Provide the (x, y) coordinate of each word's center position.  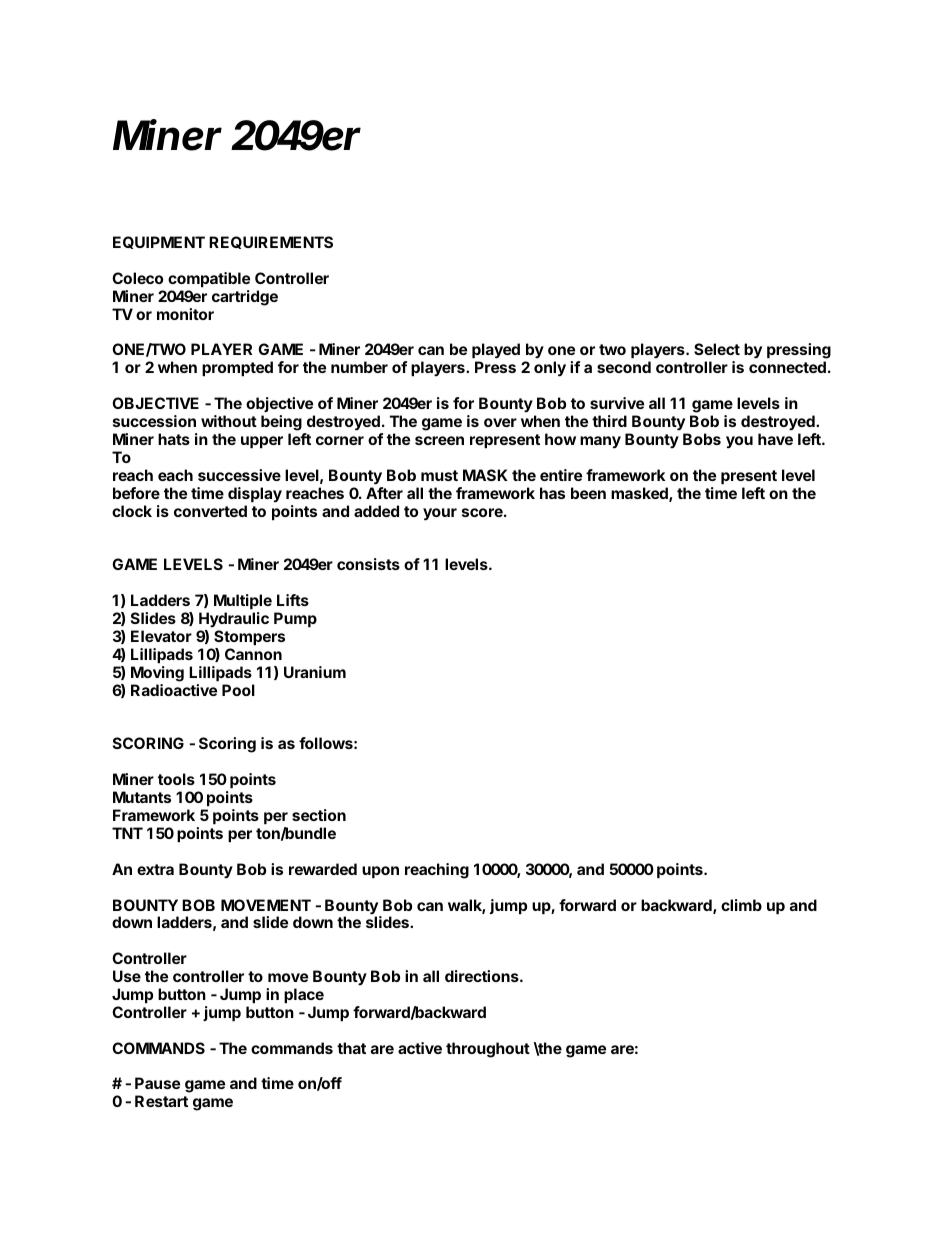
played (496, 352)
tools (176, 779)
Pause (157, 1083)
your (440, 514)
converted (210, 511)
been (588, 493)
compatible (209, 279)
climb (741, 905)
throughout (488, 1050)
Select (717, 349)
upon (380, 872)
